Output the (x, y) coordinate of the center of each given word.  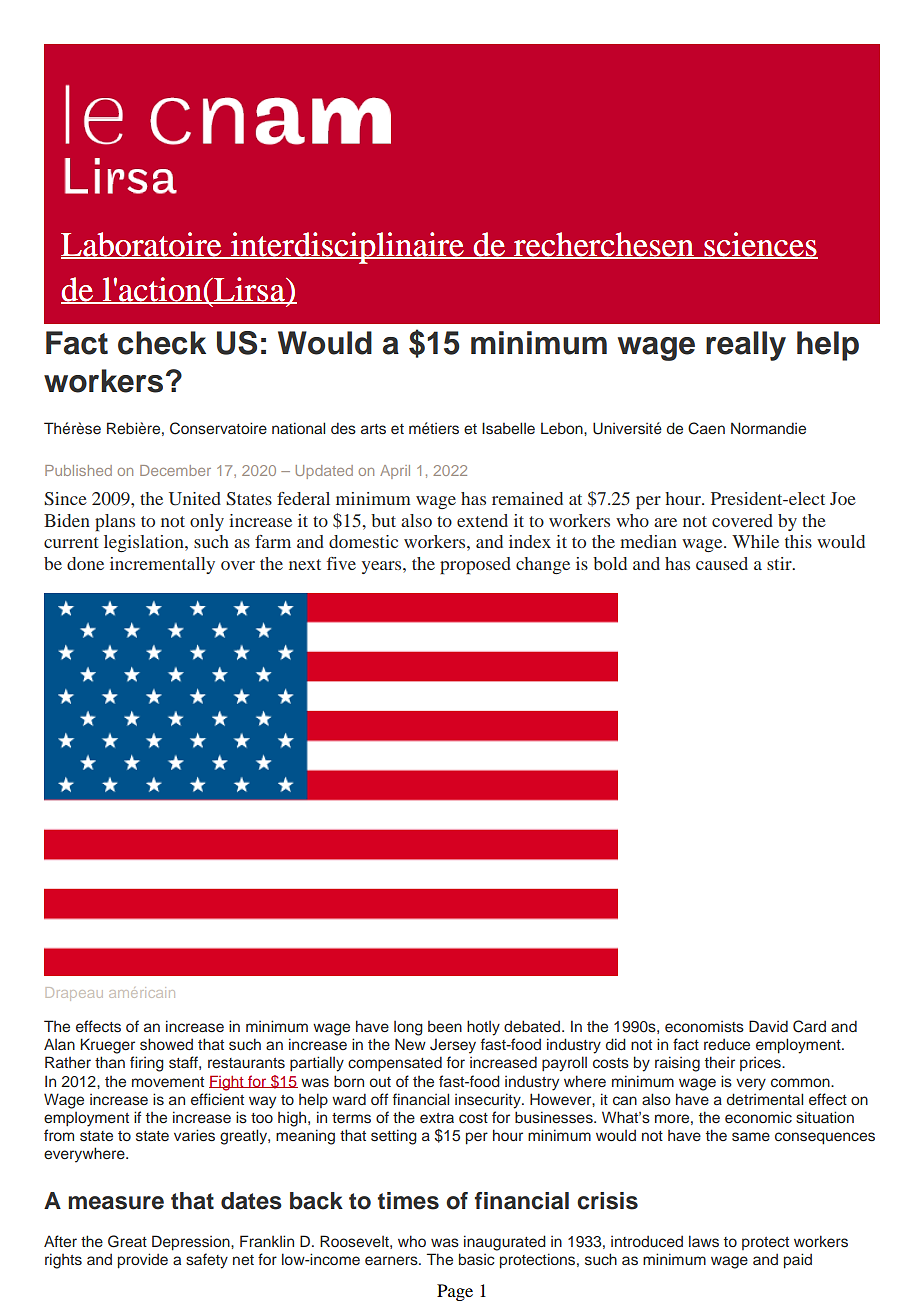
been (445, 1026)
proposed (475, 565)
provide (143, 1261)
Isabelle (508, 428)
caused (722, 563)
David (768, 1026)
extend (482, 520)
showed (166, 1044)
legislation (145, 543)
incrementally (162, 565)
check (162, 343)
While (755, 541)
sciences (760, 245)
